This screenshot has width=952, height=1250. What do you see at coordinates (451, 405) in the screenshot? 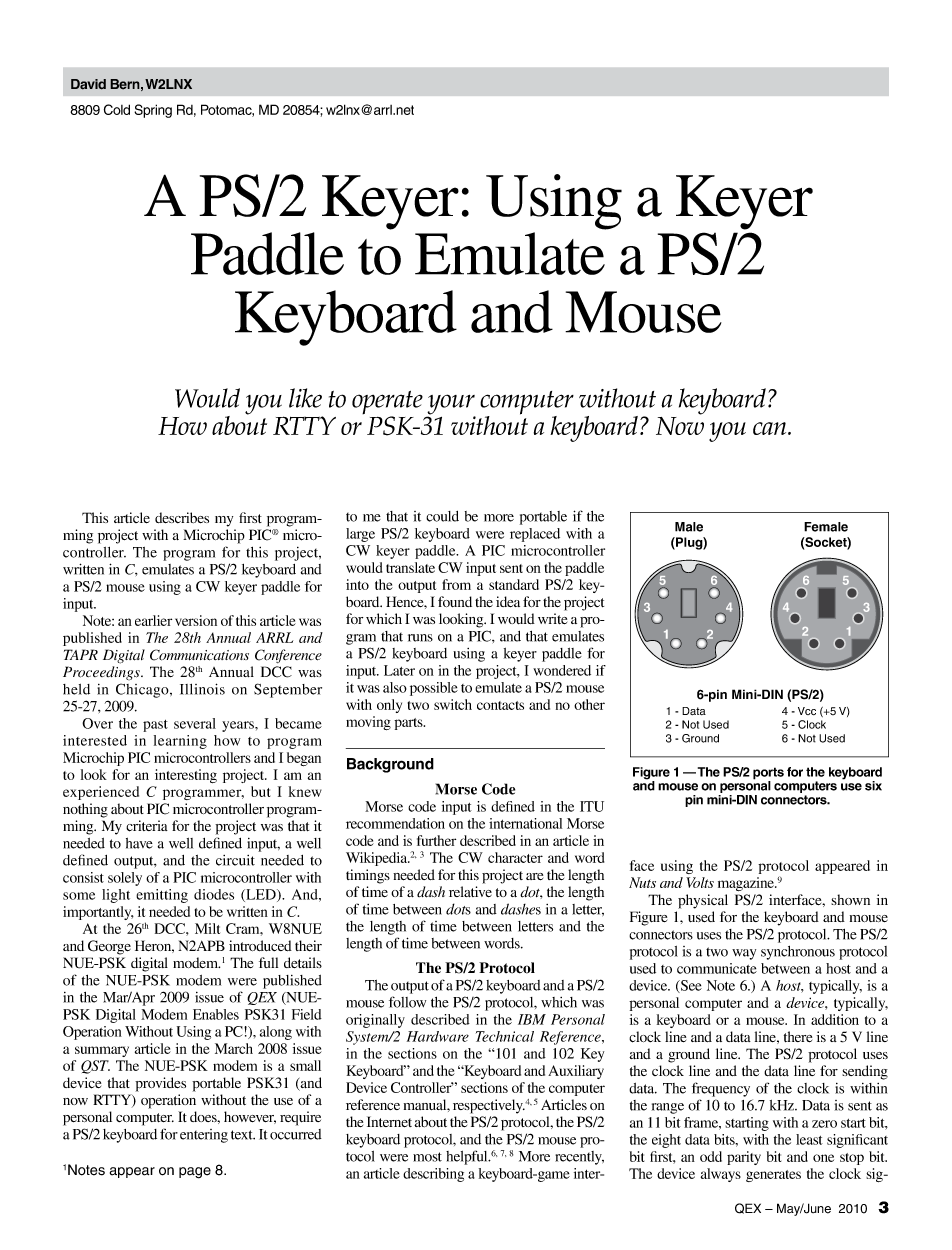
I see `your` at bounding box center [451, 405].
